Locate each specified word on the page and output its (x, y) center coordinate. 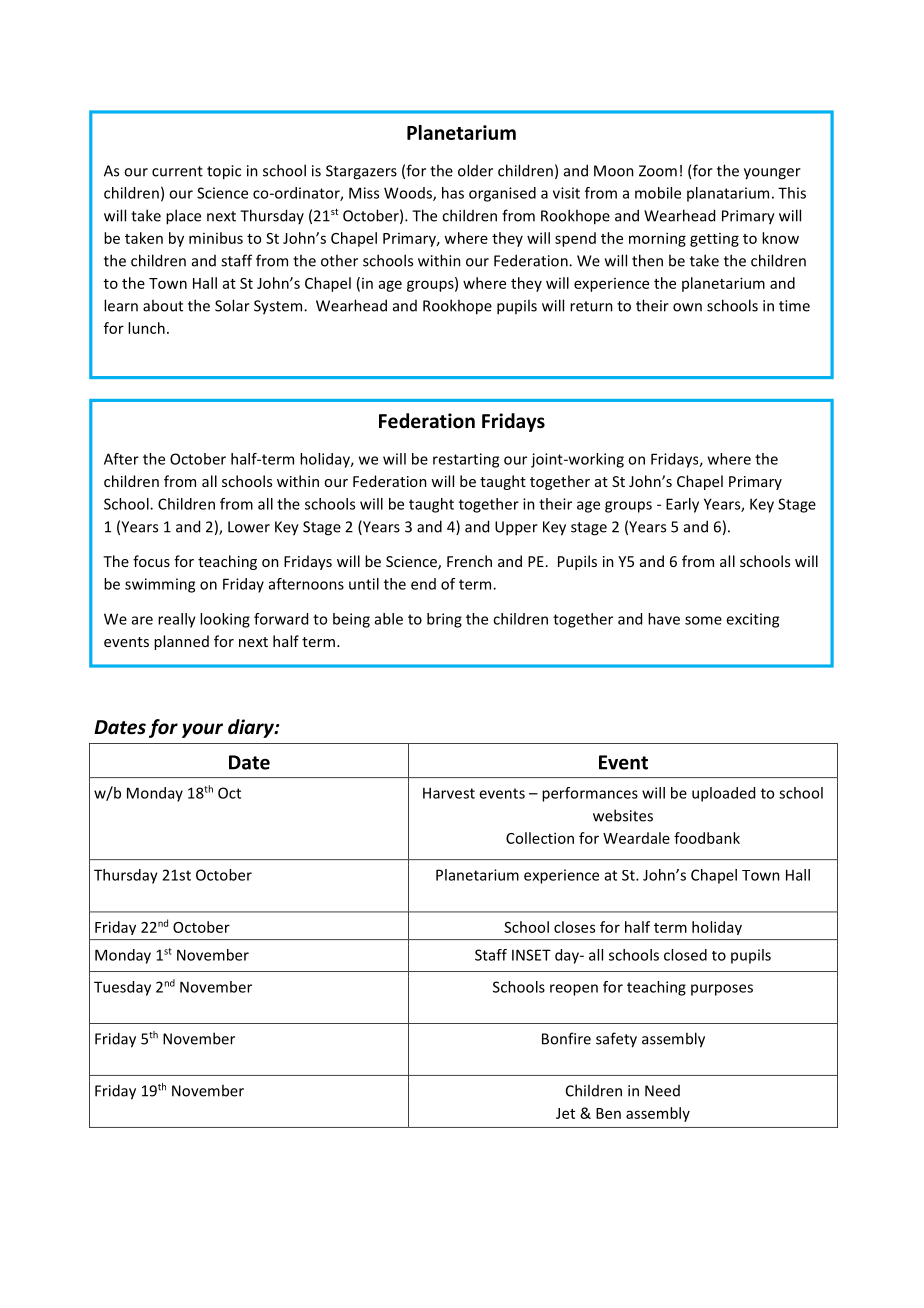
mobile (658, 193)
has (453, 193)
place (183, 217)
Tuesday (122, 988)
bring (444, 620)
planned (181, 642)
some (703, 620)
